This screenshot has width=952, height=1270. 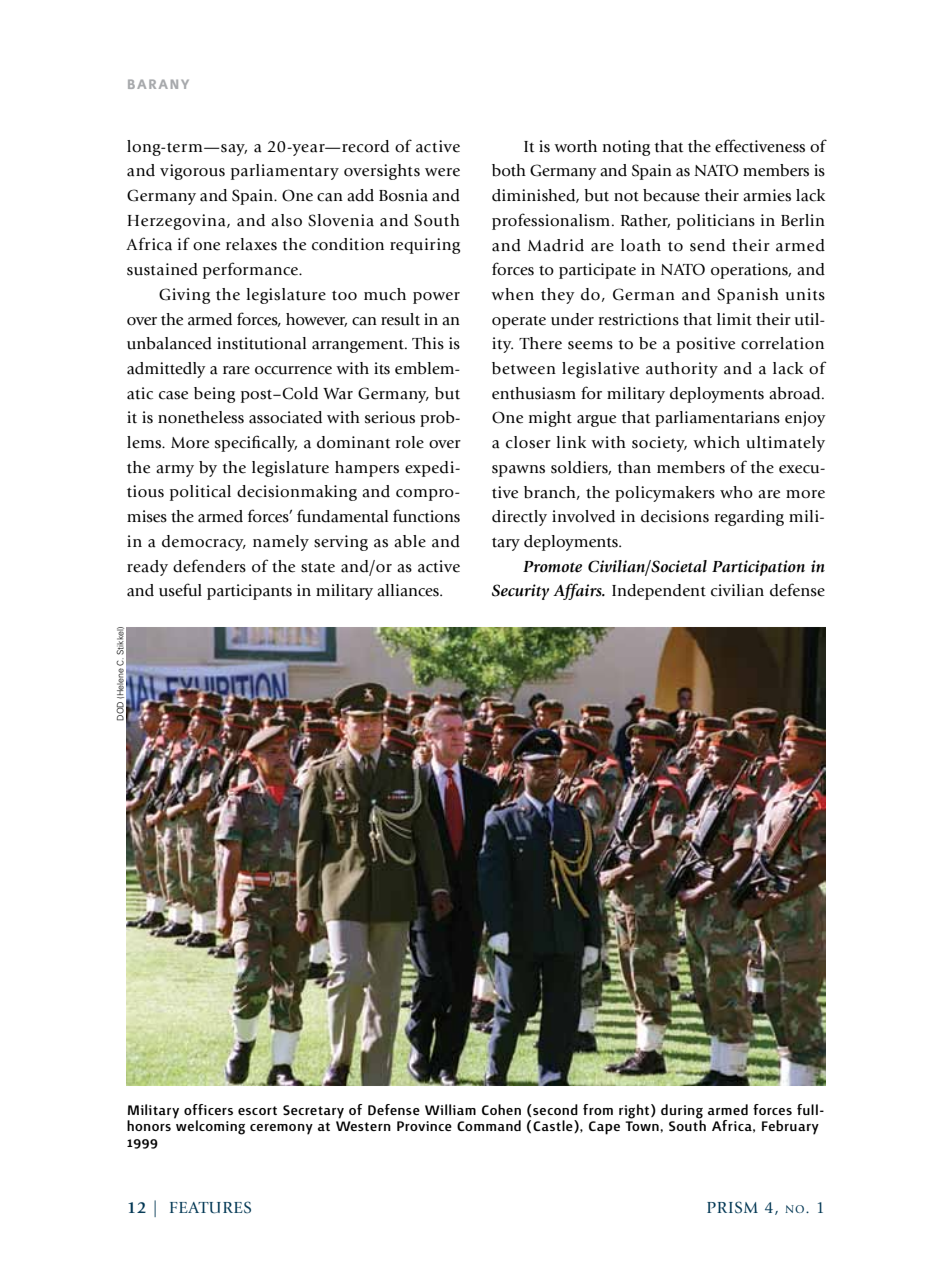 I want to click on vigorous, so click(x=192, y=172).
